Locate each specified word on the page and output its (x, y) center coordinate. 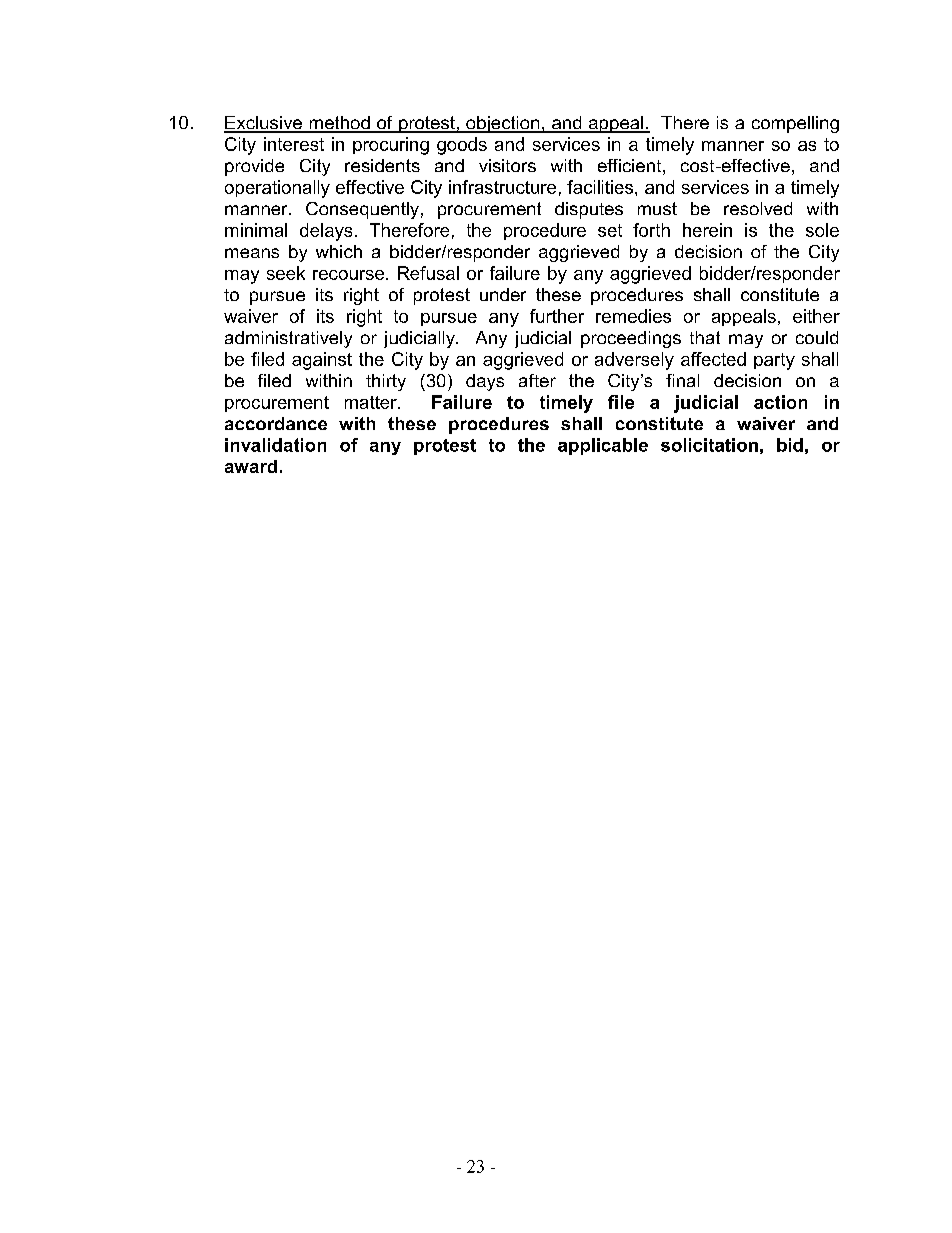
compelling (795, 124)
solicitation (709, 445)
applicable (603, 446)
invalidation (275, 445)
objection (503, 124)
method (339, 124)
